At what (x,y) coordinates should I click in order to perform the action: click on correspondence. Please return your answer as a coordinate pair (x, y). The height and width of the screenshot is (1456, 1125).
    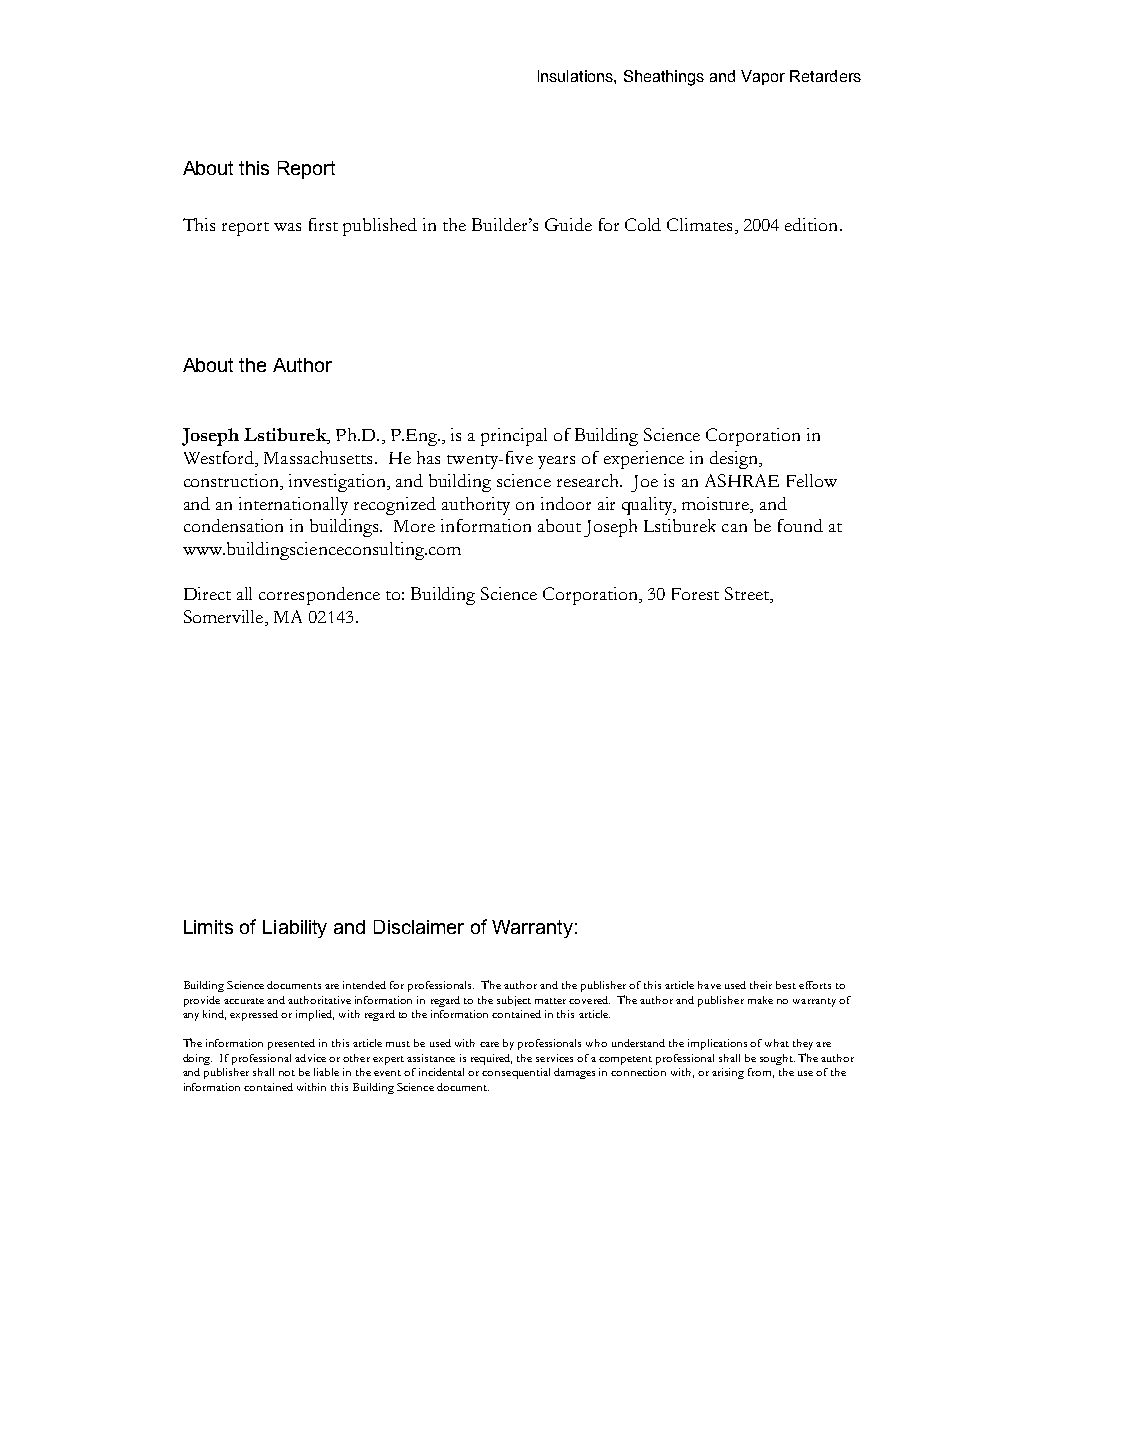
    Looking at the image, I should click on (319, 596).
